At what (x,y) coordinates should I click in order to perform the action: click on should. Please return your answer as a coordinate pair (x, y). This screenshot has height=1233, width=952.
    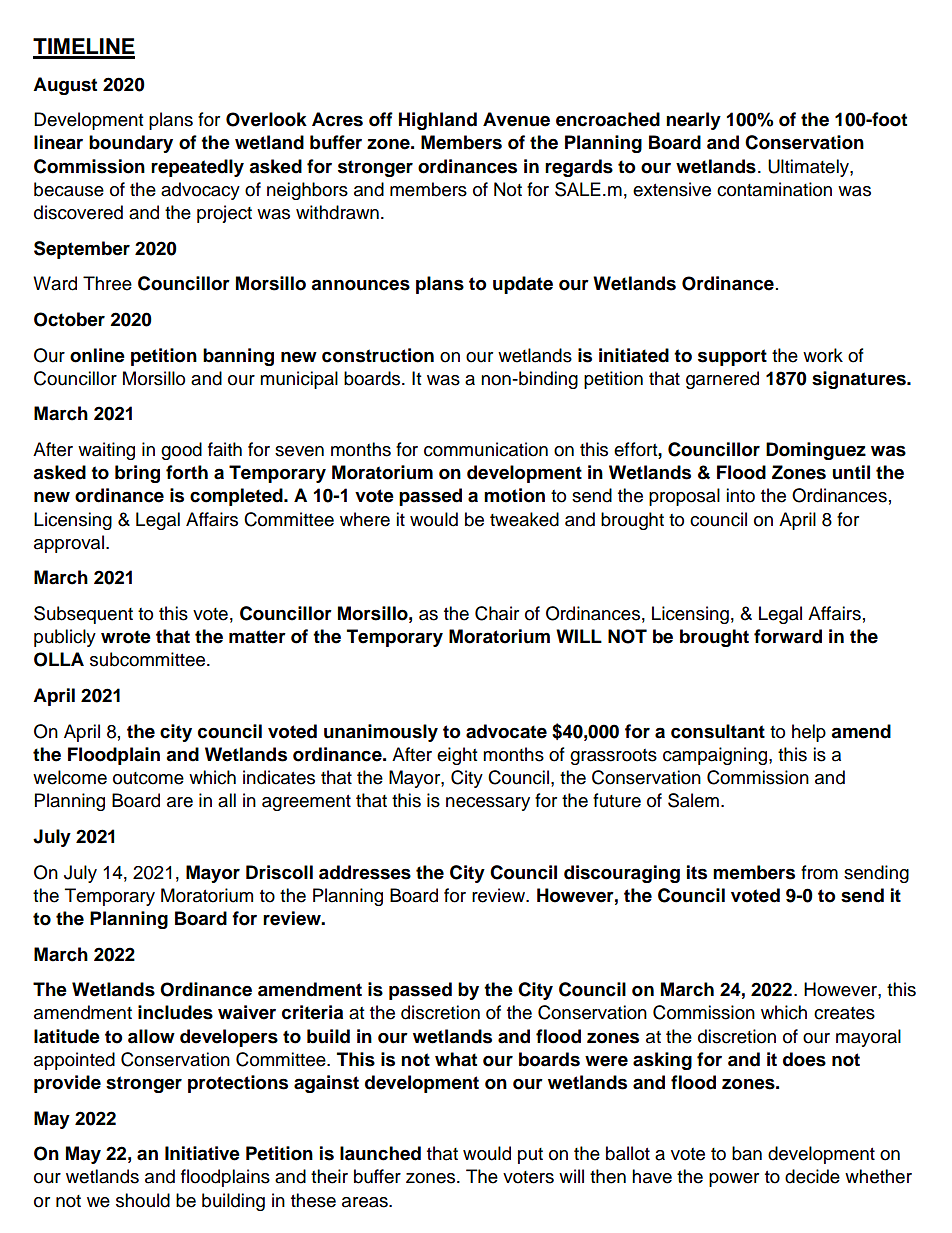
    Looking at the image, I should click on (143, 1200).
